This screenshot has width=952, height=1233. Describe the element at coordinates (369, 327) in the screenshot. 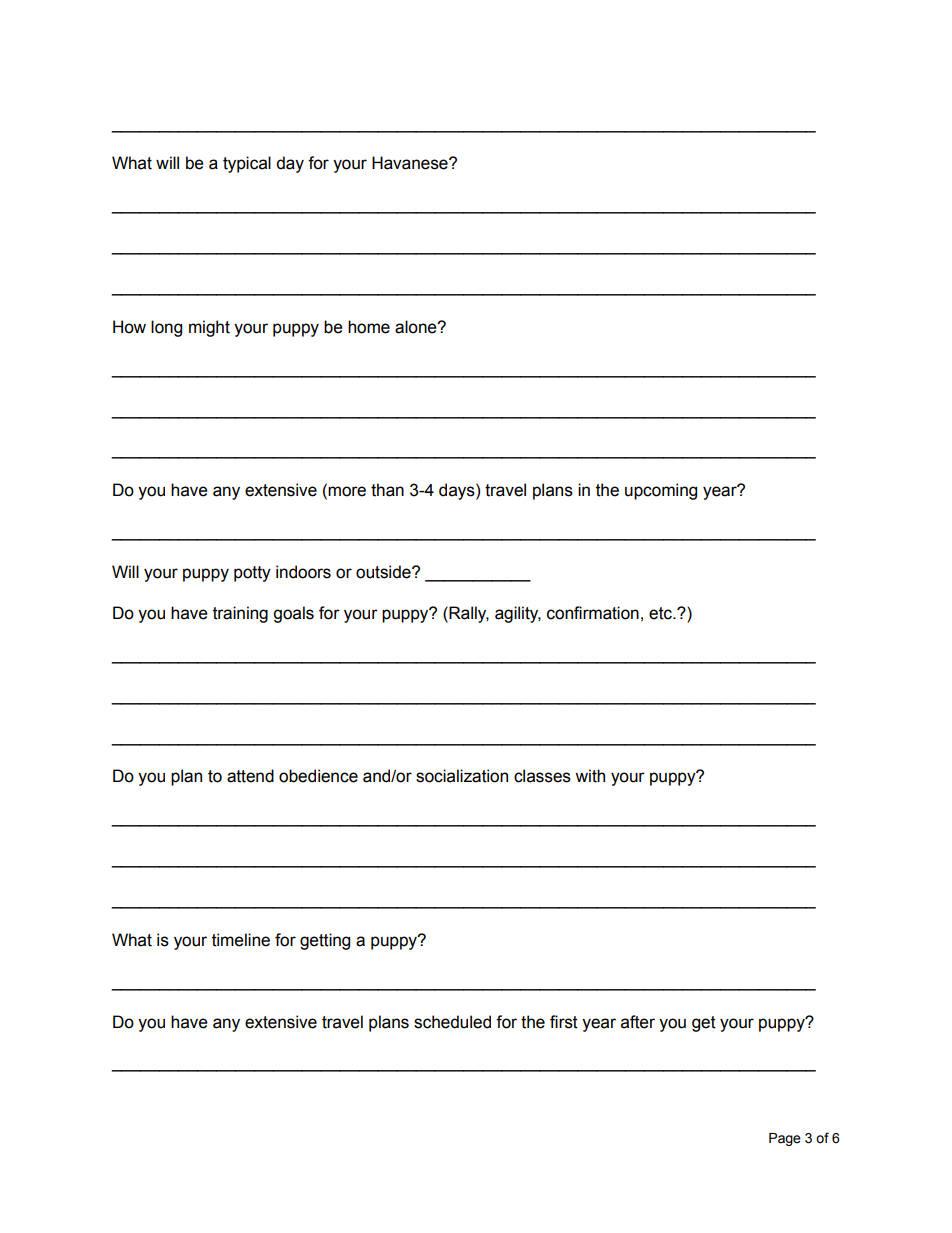

I see `home` at that location.
